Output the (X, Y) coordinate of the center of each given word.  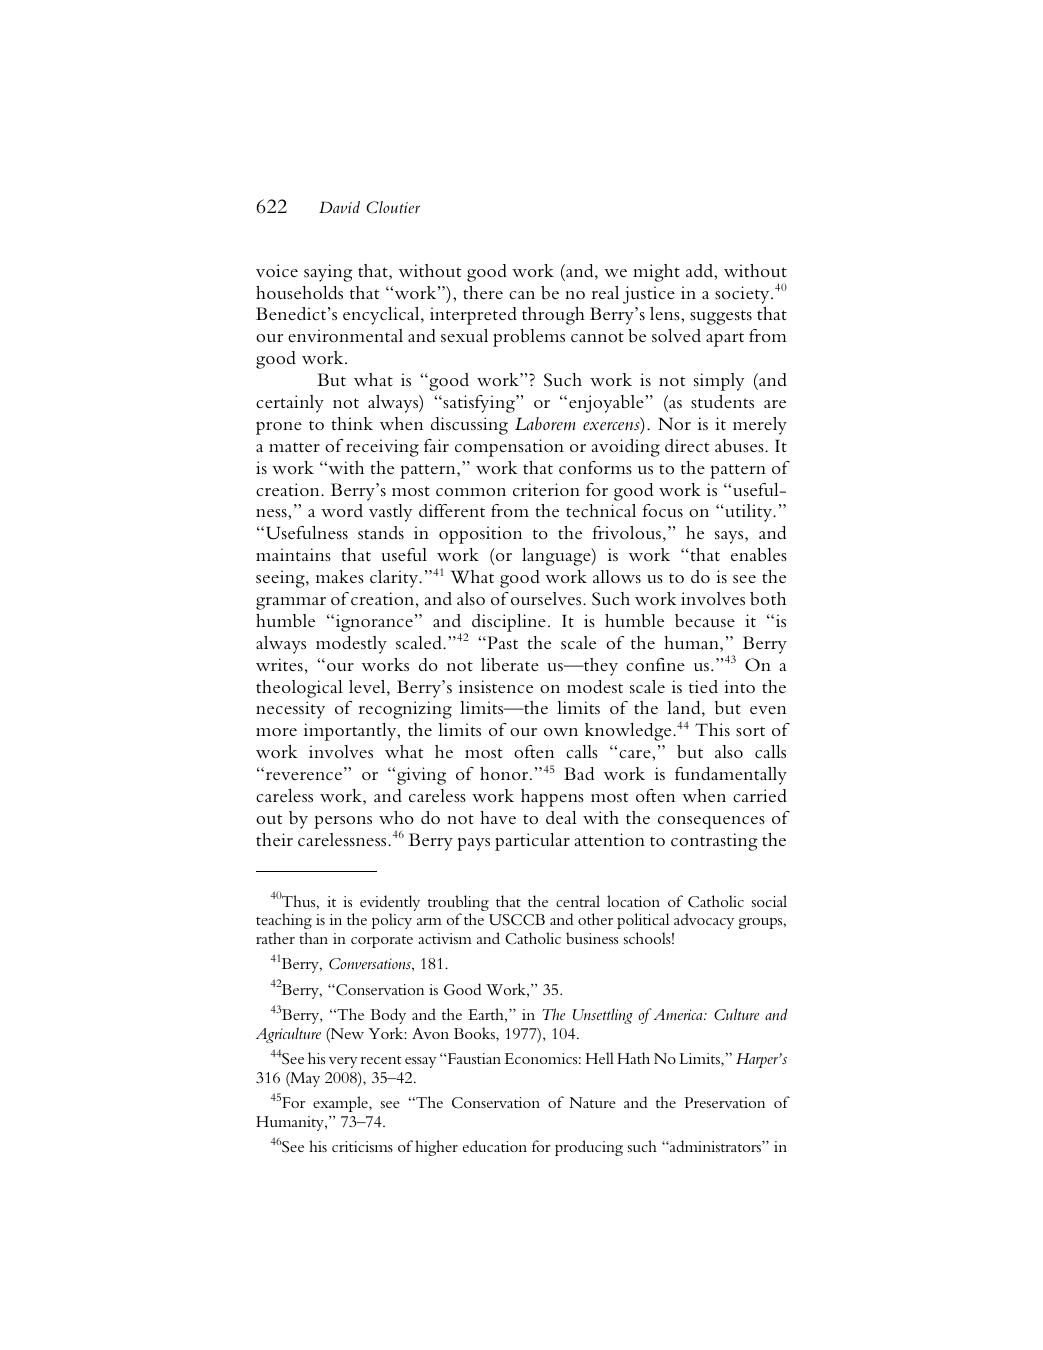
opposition (480, 535)
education (495, 1146)
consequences (711, 822)
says (730, 537)
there (483, 292)
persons (343, 822)
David (339, 207)
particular (532, 842)
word (342, 510)
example (341, 1104)
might (656, 273)
